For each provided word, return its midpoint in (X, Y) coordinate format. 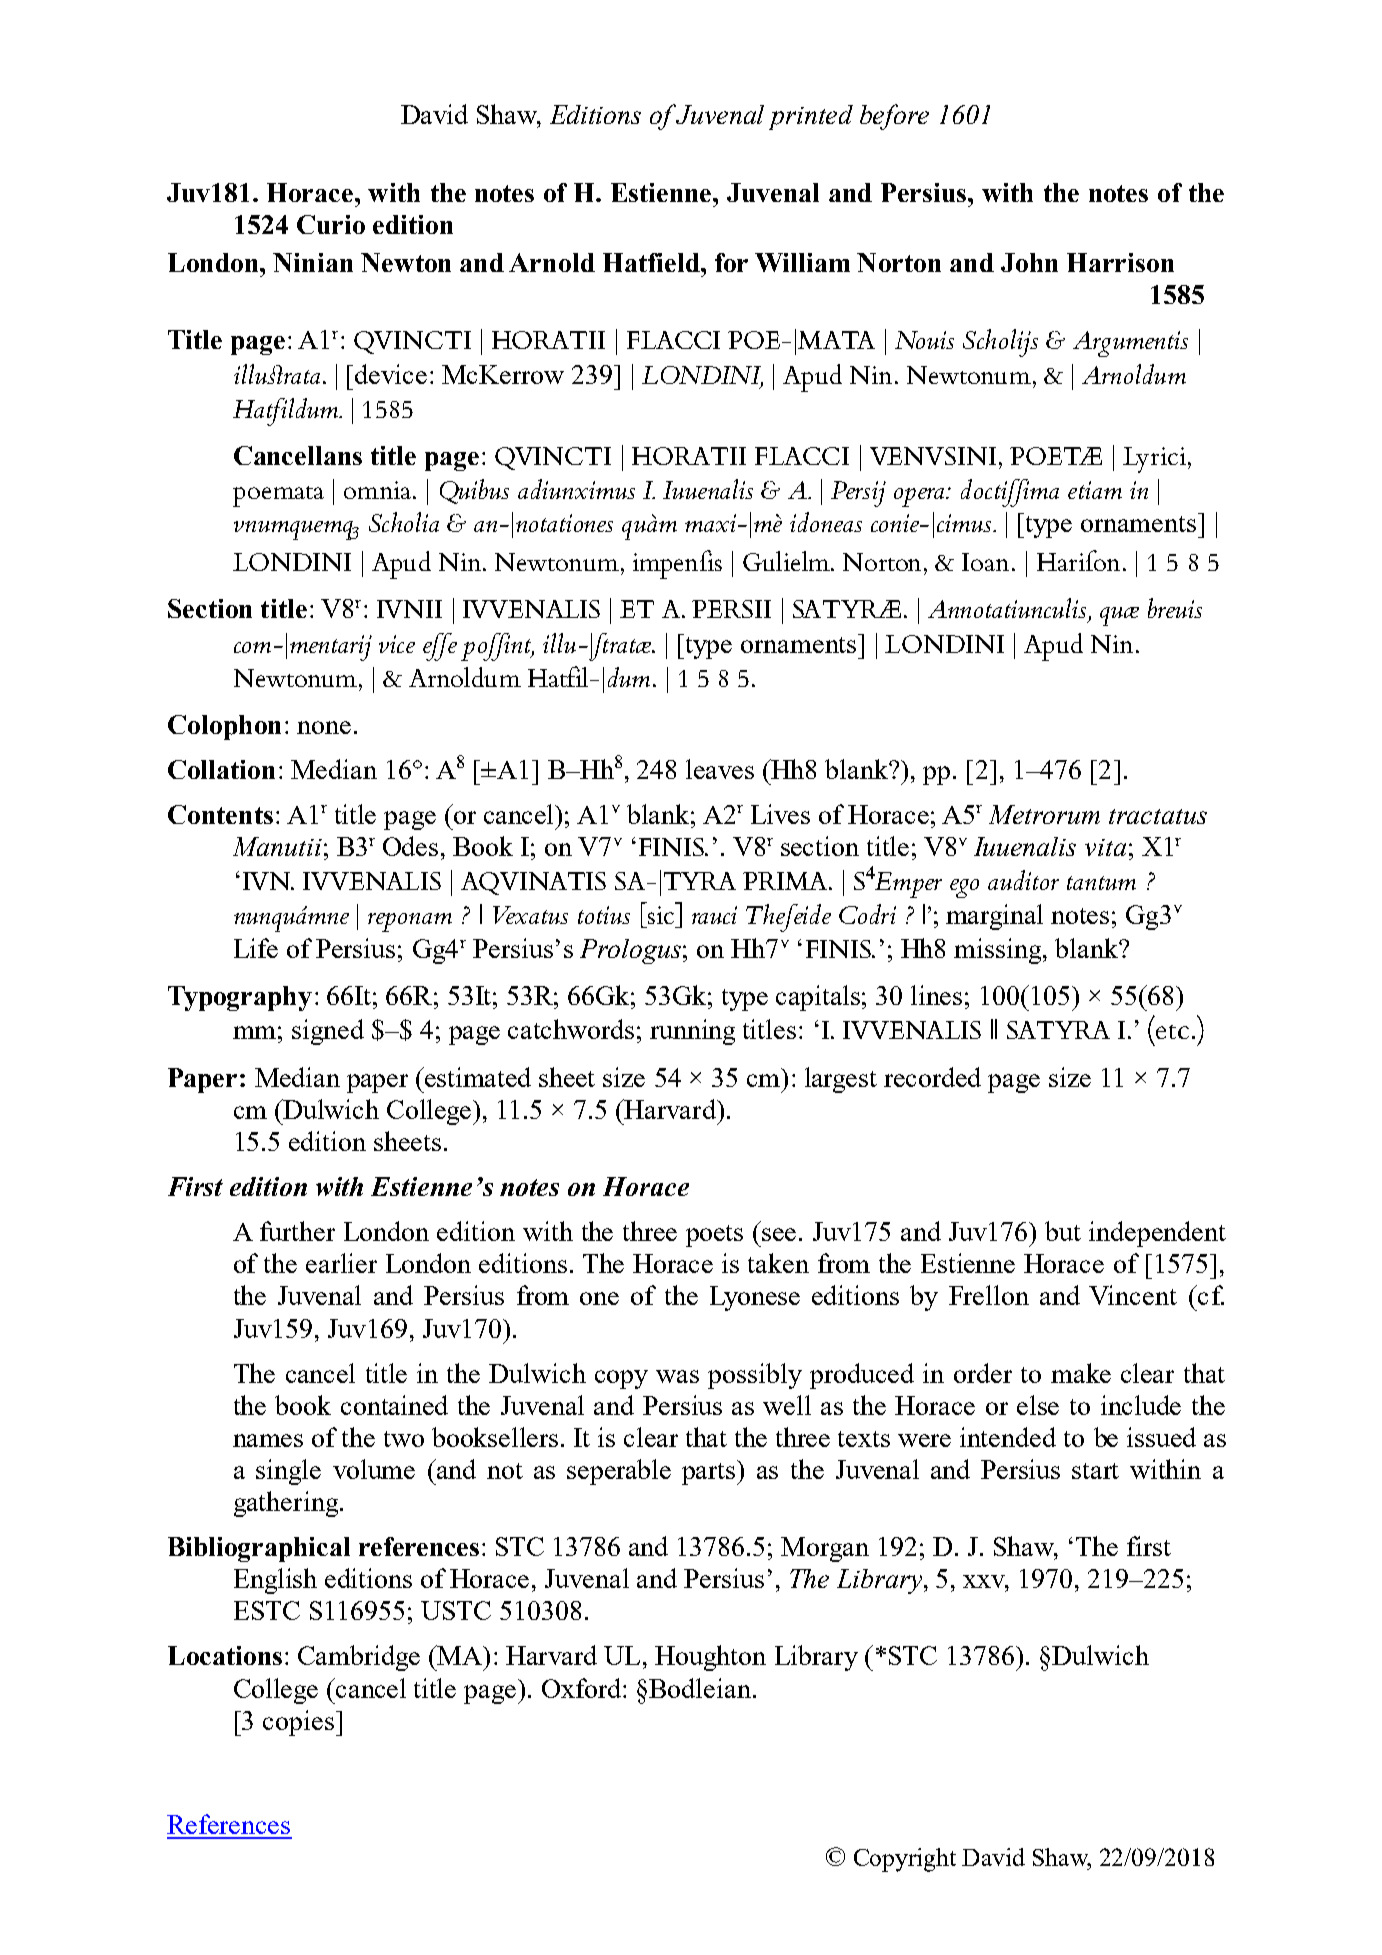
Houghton (710, 1658)
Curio (331, 224)
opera (920, 497)
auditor (1023, 880)
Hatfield (652, 262)
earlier (341, 1263)
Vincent (1133, 1295)
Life (256, 948)
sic (661, 915)
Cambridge (359, 1658)
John (1029, 262)
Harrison (1120, 262)
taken (778, 1263)
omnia (379, 490)
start (1095, 1471)
